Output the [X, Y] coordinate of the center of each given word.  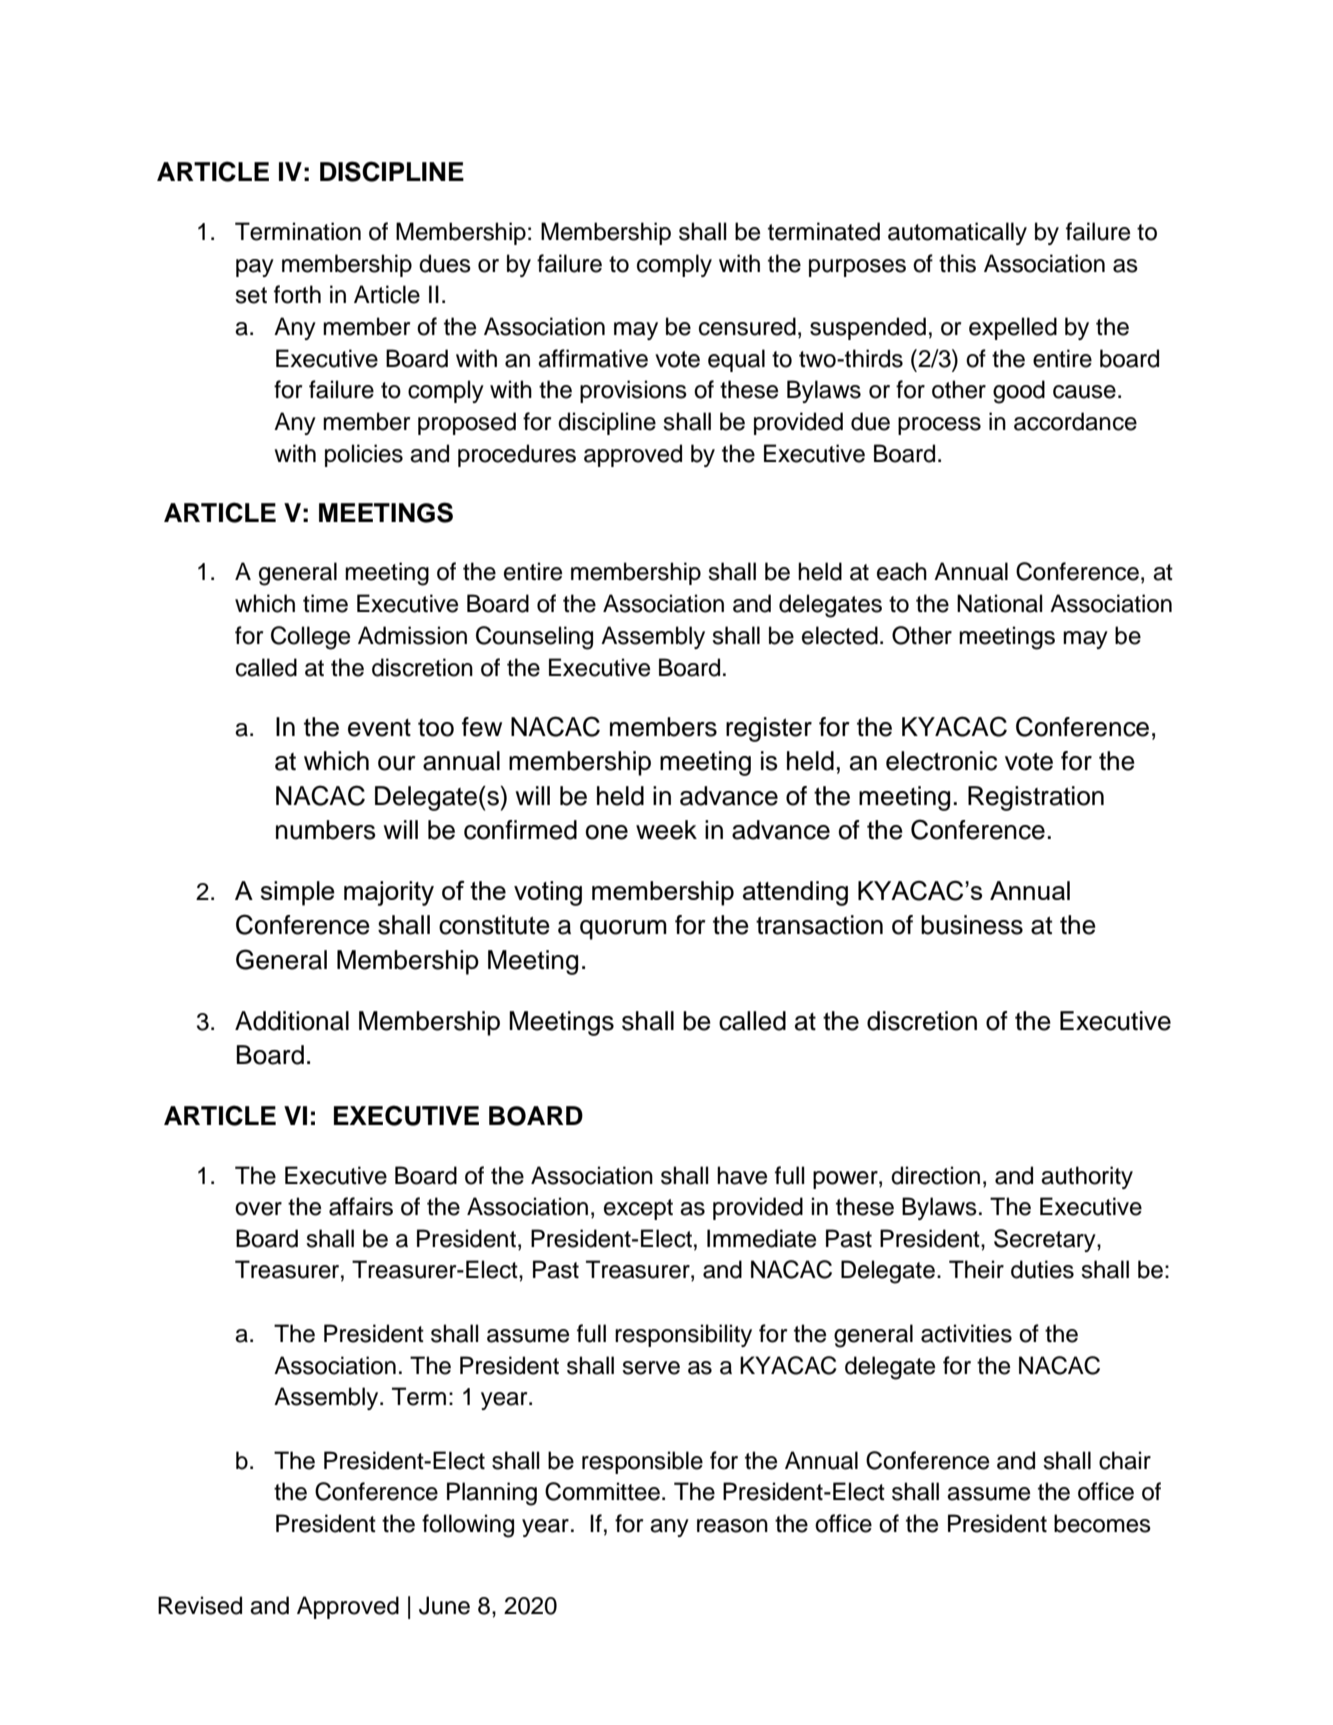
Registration [1036, 798]
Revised [200, 1605]
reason [732, 1526]
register [769, 729]
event [379, 728]
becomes [1102, 1523]
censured [747, 326]
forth [297, 294]
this [957, 263]
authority [1087, 1177]
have [742, 1175]
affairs [361, 1206]
